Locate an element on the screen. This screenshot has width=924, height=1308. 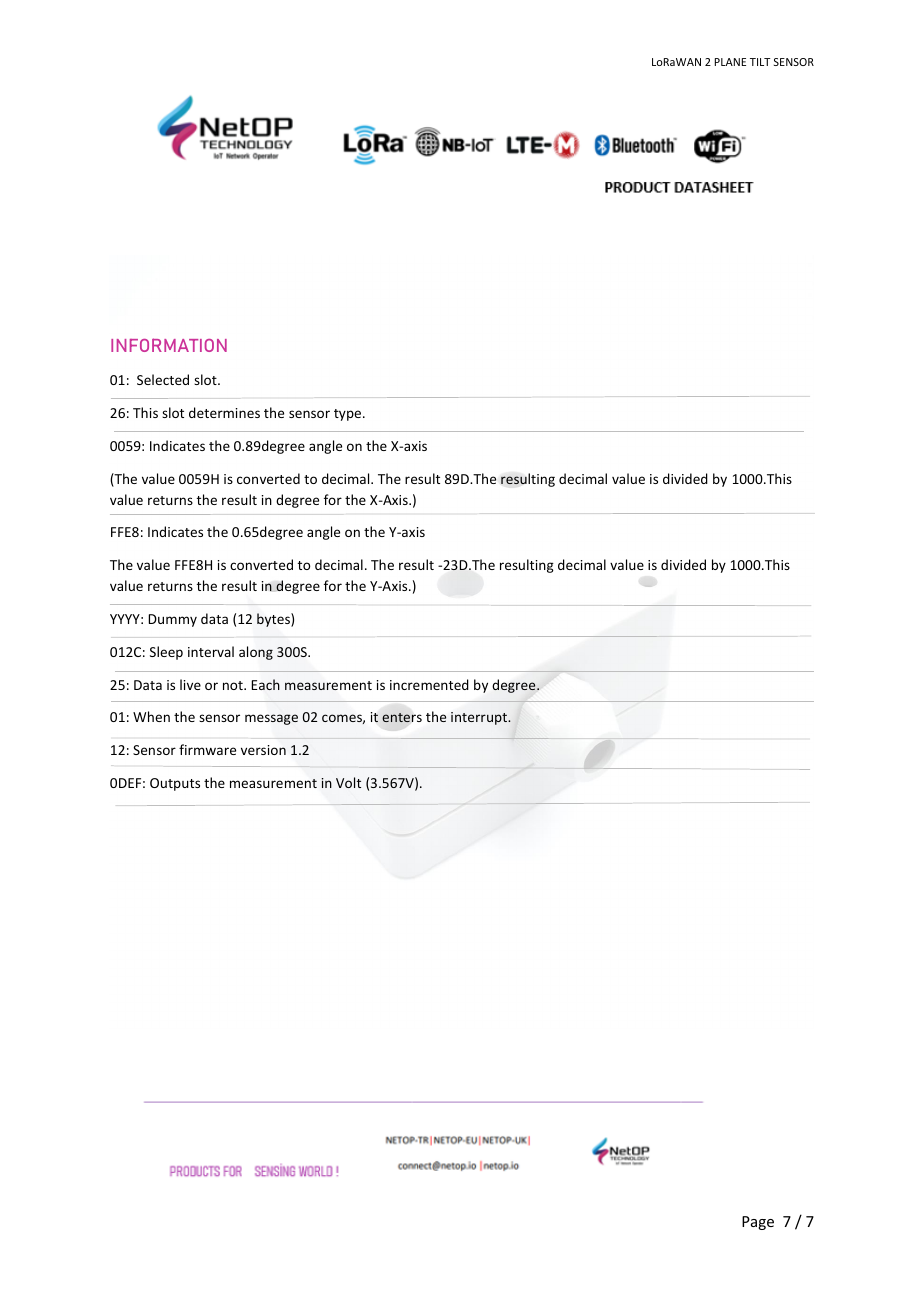
interval is located at coordinates (211, 651).
